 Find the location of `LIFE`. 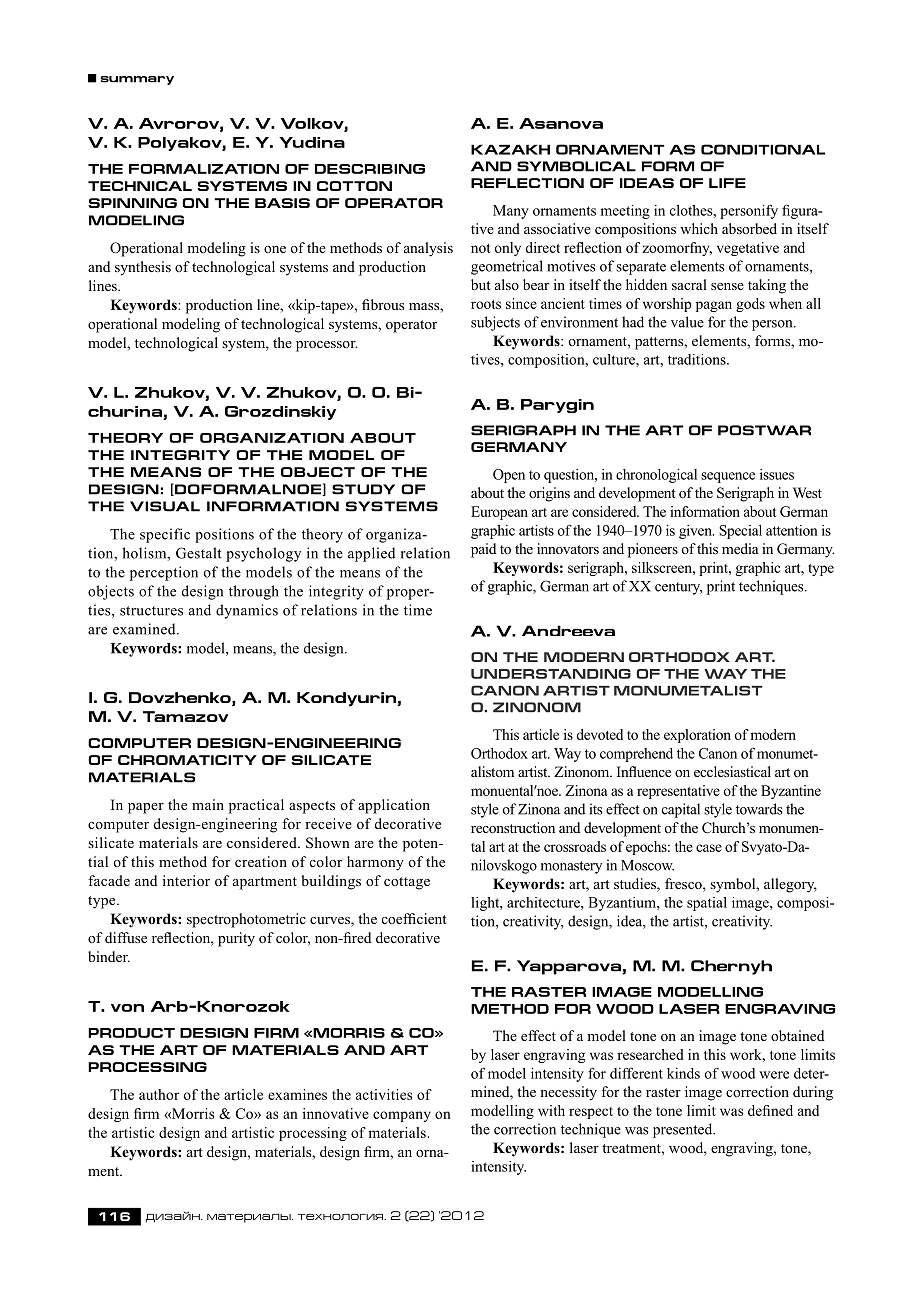

LIFE is located at coordinates (727, 183).
